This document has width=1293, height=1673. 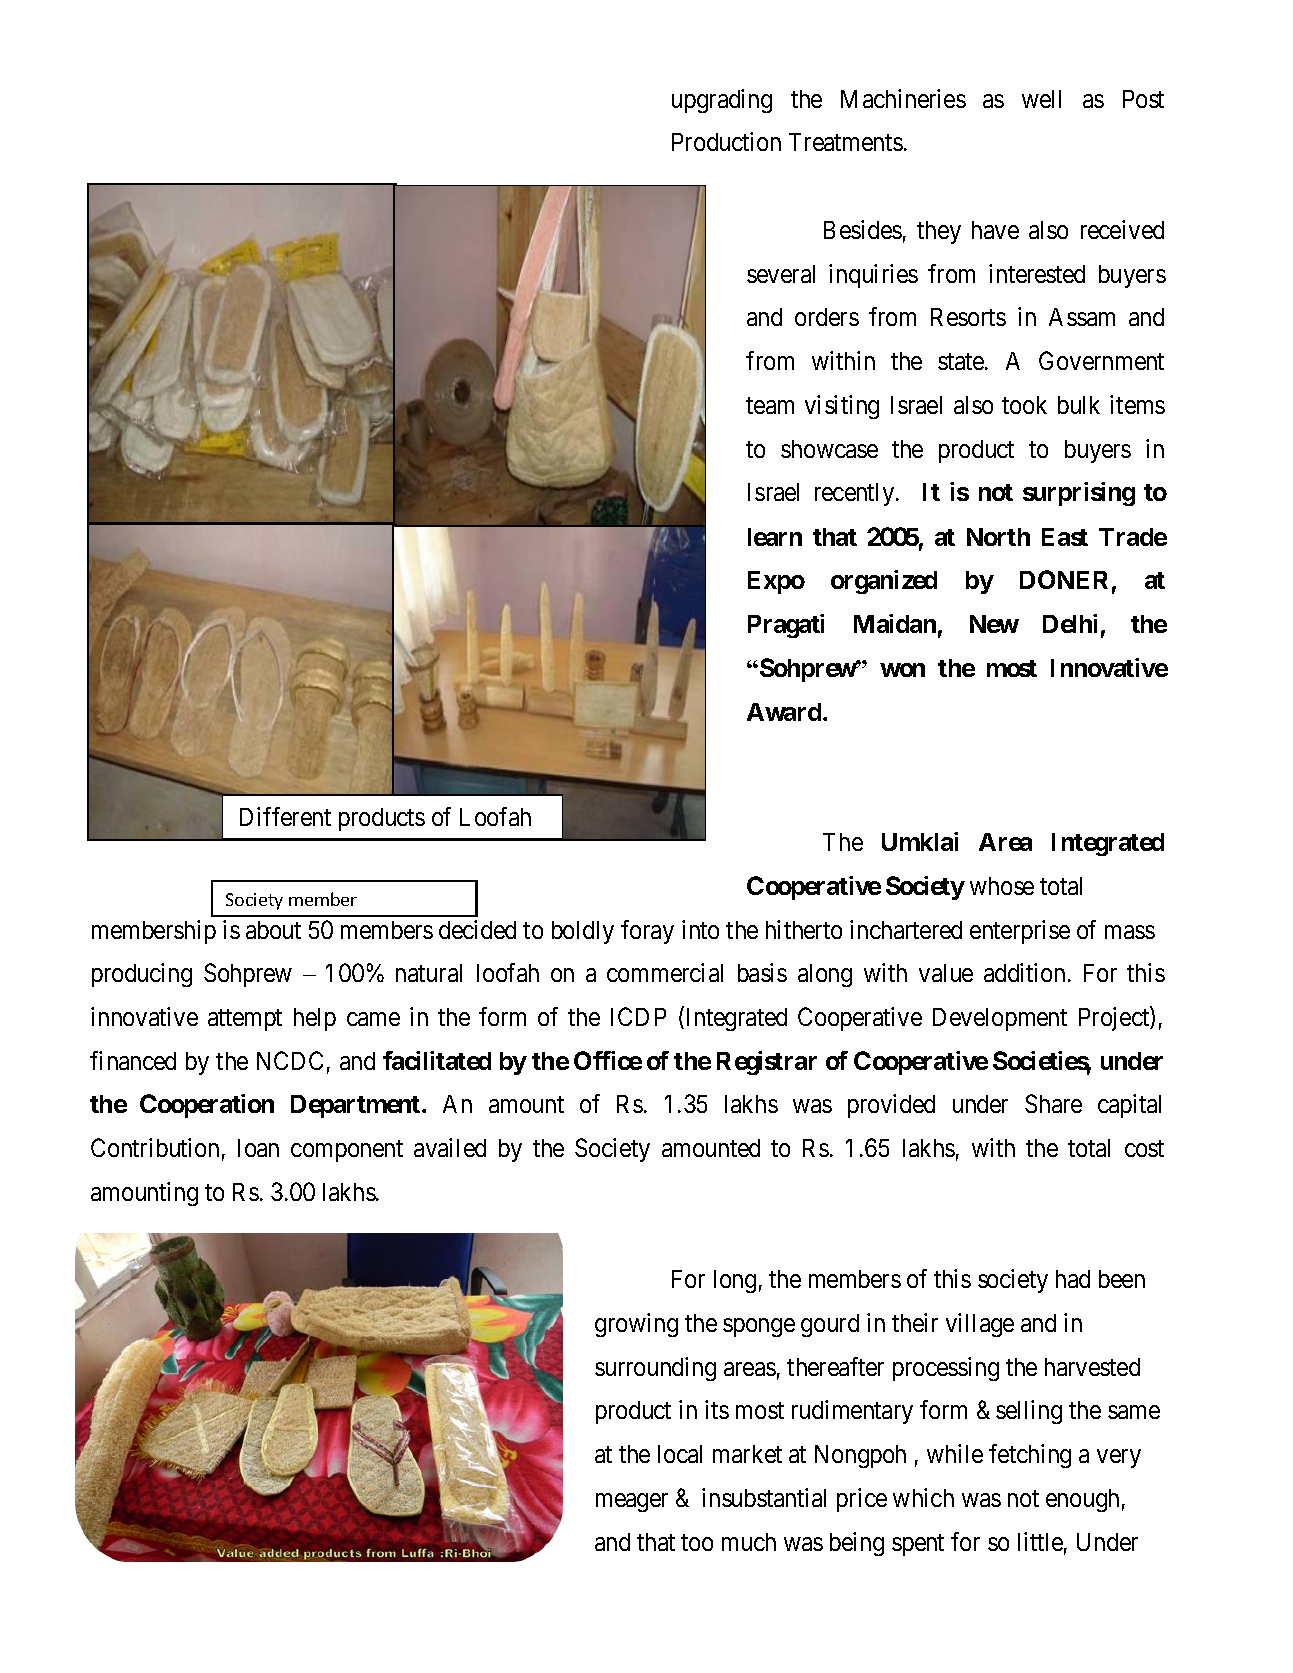 What do you see at coordinates (846, 142) in the document?
I see `Treatments` at bounding box center [846, 142].
